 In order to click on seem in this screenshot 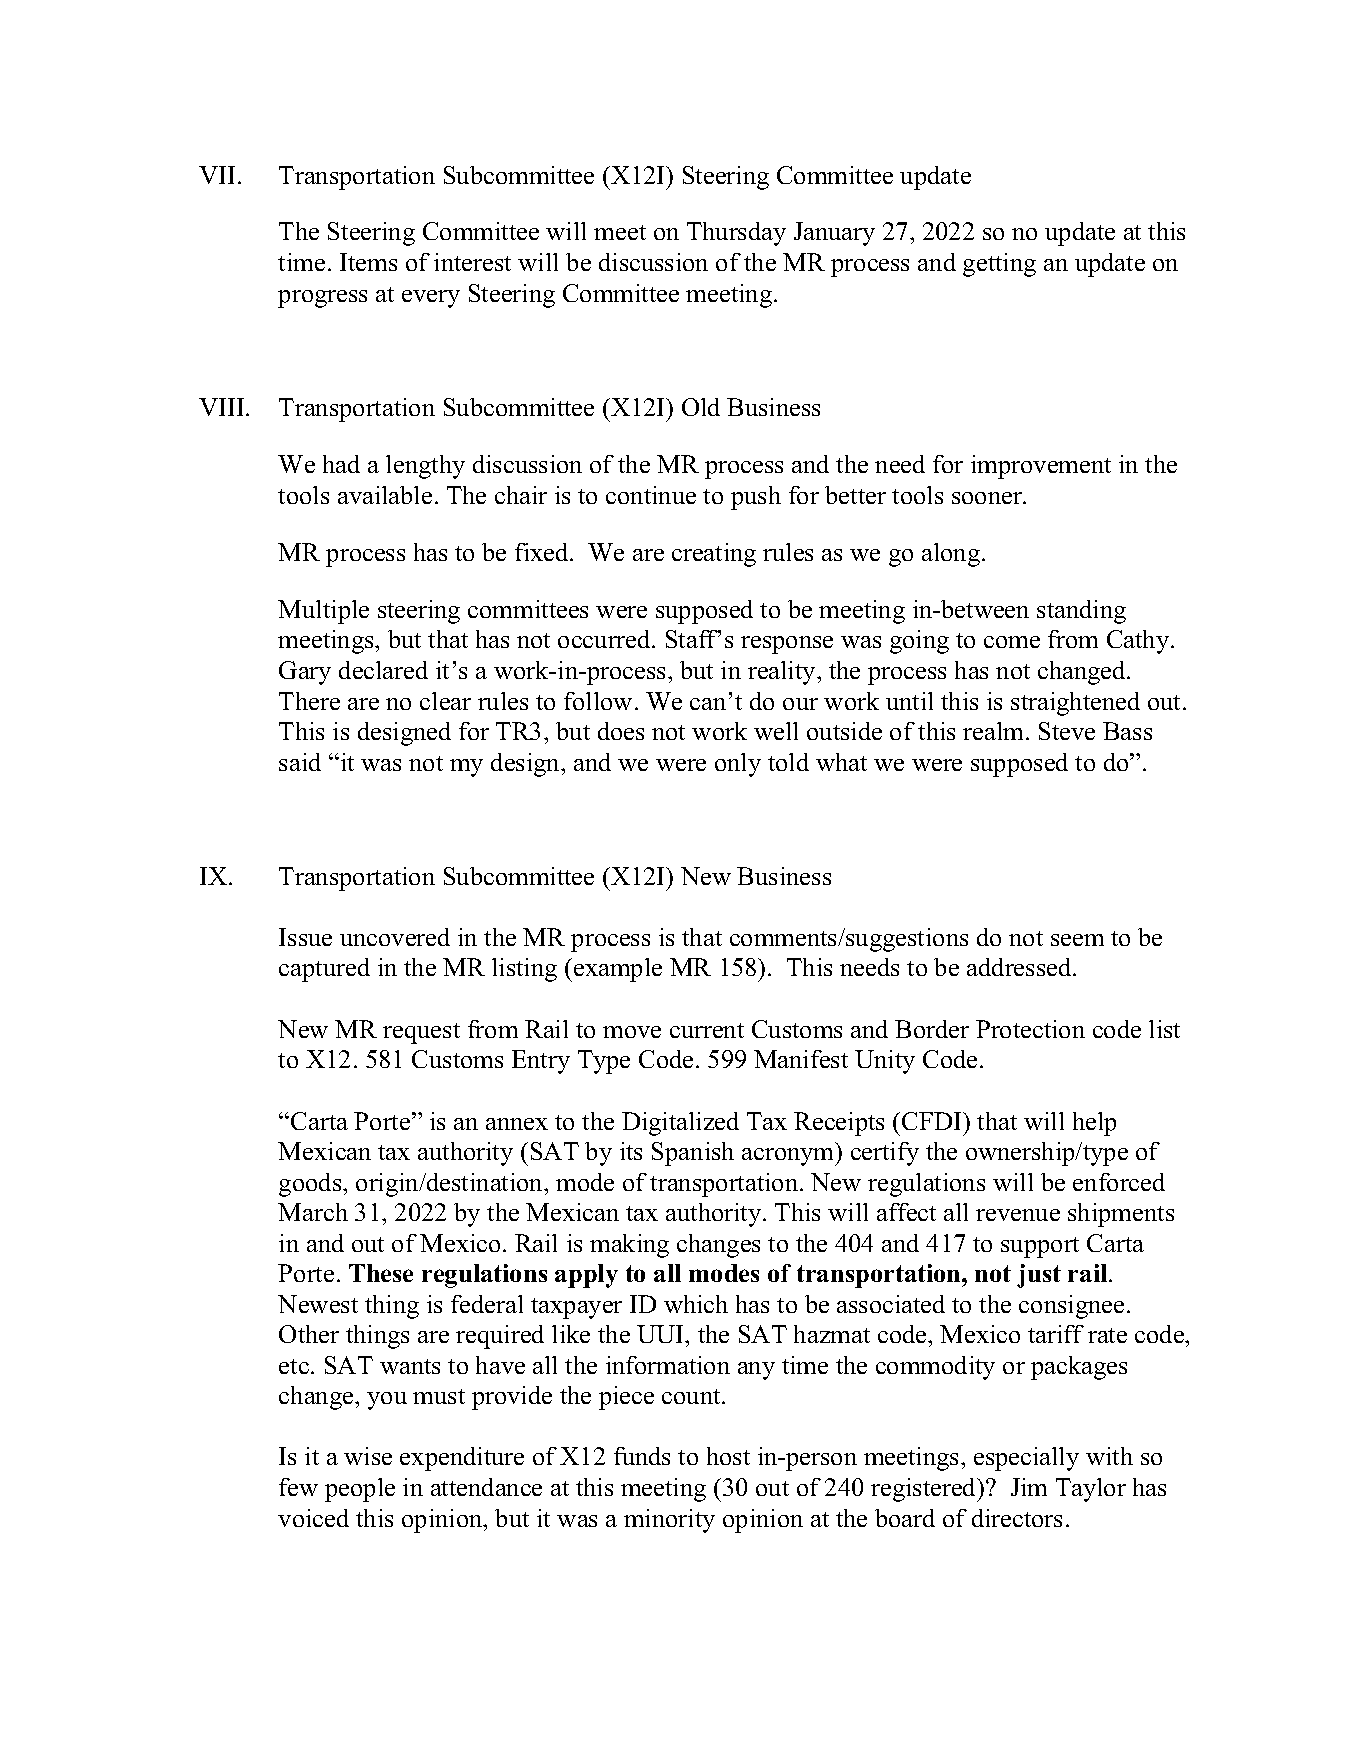, I will do `click(1077, 940)`.
